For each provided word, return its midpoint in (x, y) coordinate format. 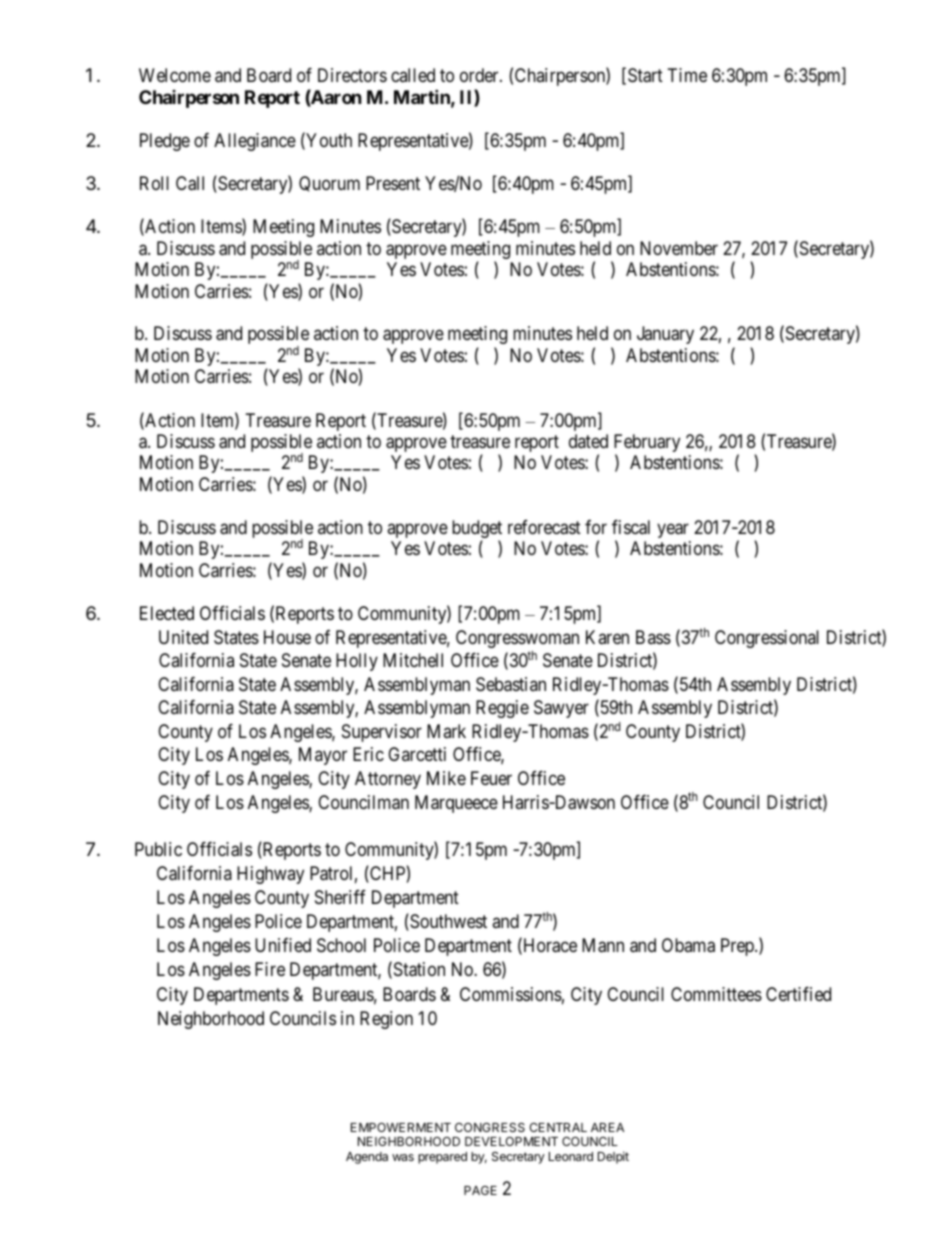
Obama (688, 945)
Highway (270, 875)
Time (687, 75)
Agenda (367, 1158)
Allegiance (255, 142)
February (647, 444)
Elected (167, 613)
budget (477, 530)
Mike (446, 778)
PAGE (480, 1190)
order (480, 75)
